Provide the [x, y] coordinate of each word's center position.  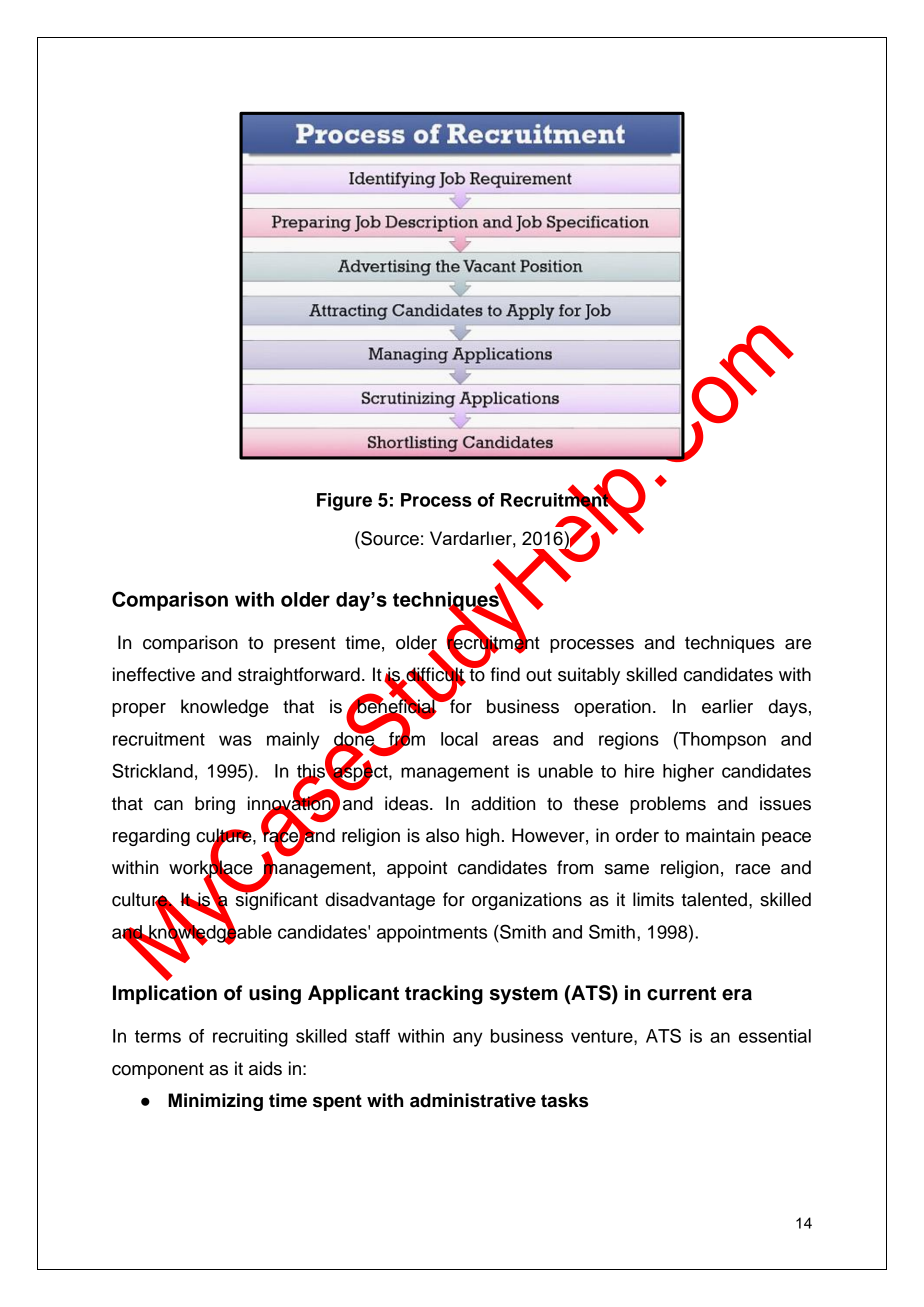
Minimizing [215, 1102]
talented [714, 899]
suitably [589, 676]
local [459, 739]
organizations [527, 901]
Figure [344, 502]
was [235, 740]
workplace [211, 869]
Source [389, 538]
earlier [727, 706]
